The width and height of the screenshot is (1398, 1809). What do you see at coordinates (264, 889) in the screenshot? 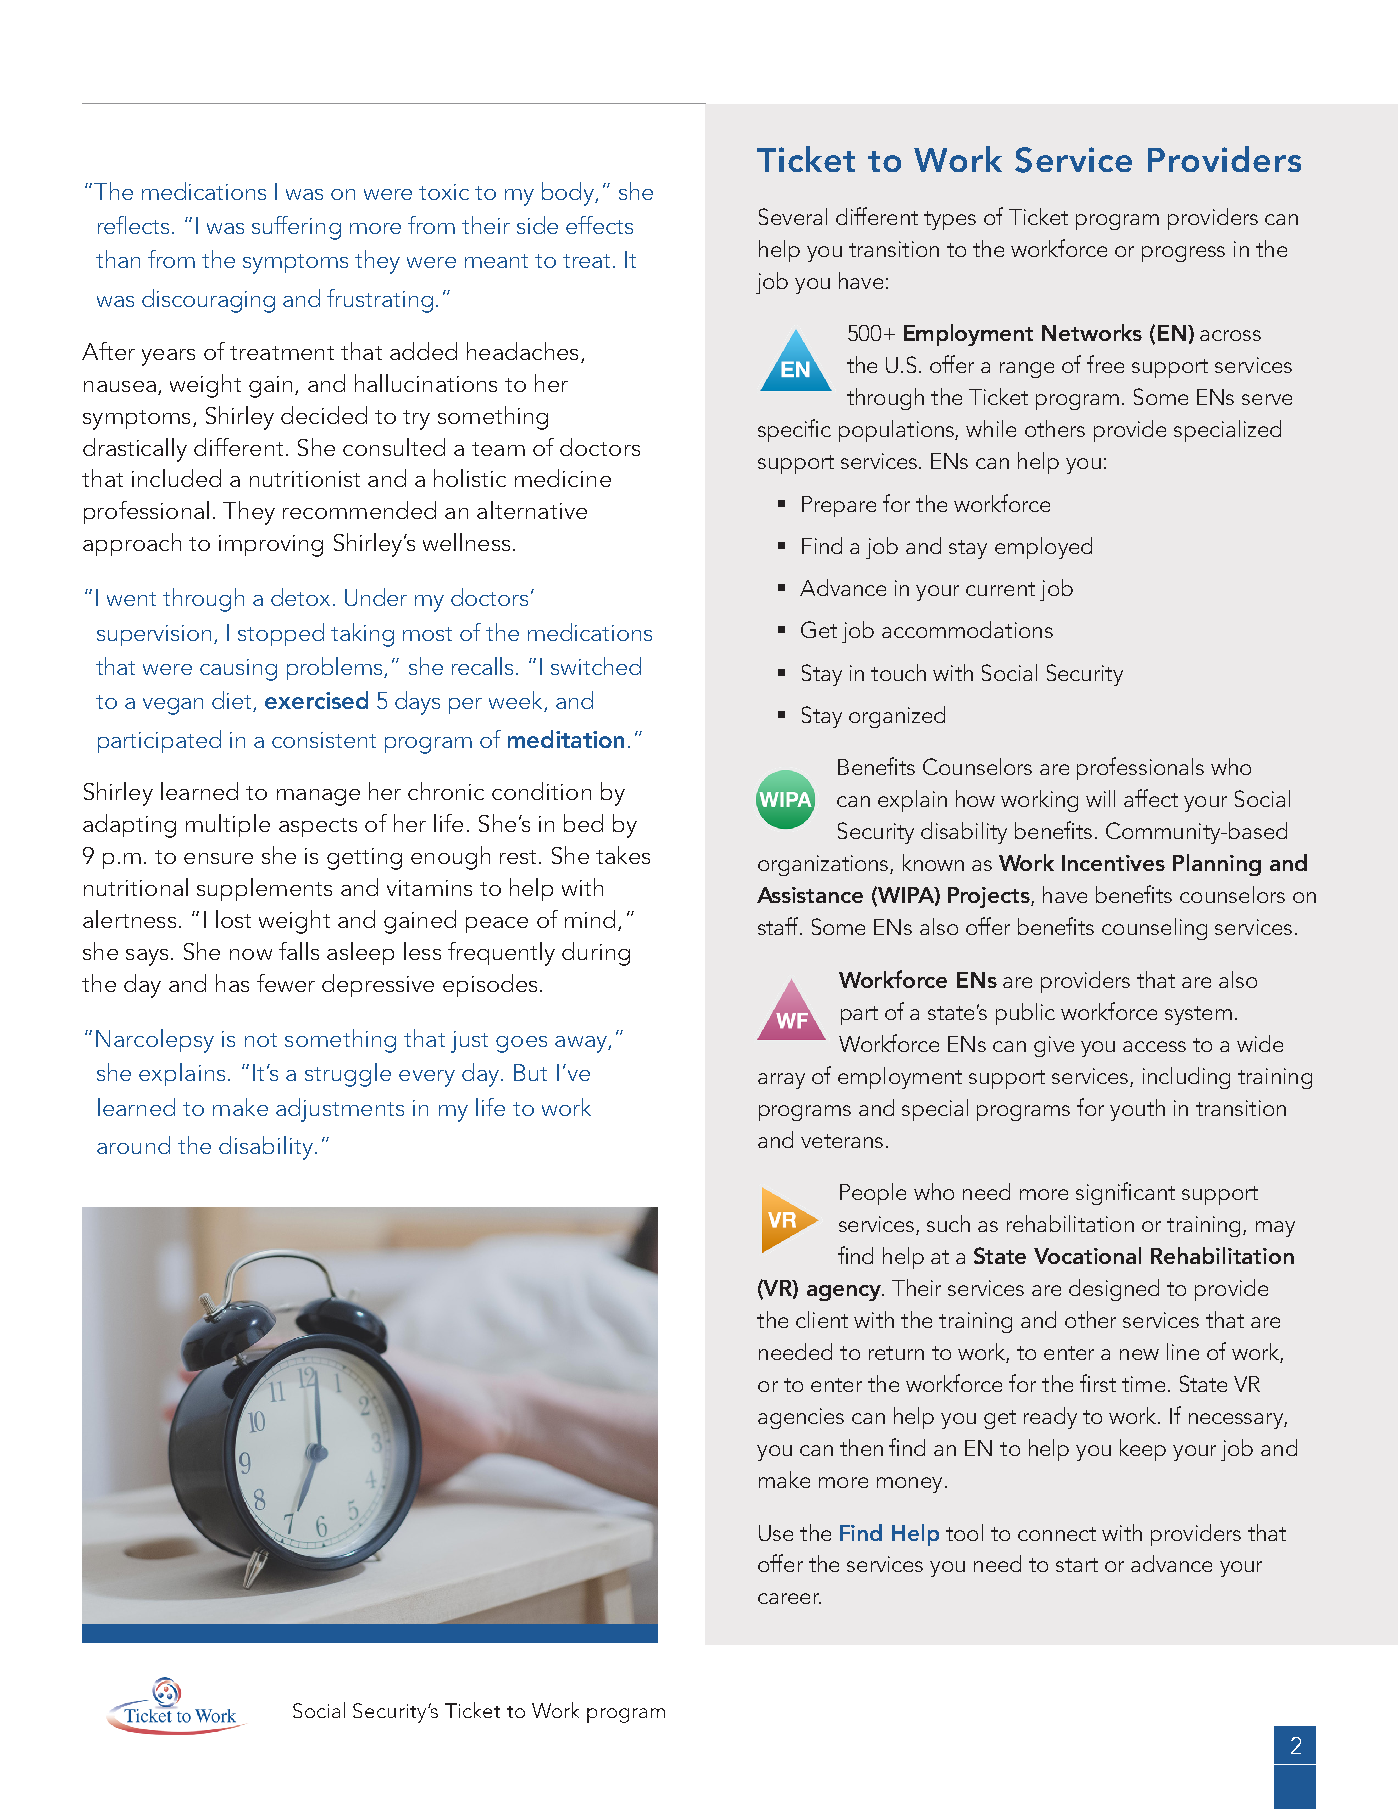
I see `supplements` at bounding box center [264, 889].
